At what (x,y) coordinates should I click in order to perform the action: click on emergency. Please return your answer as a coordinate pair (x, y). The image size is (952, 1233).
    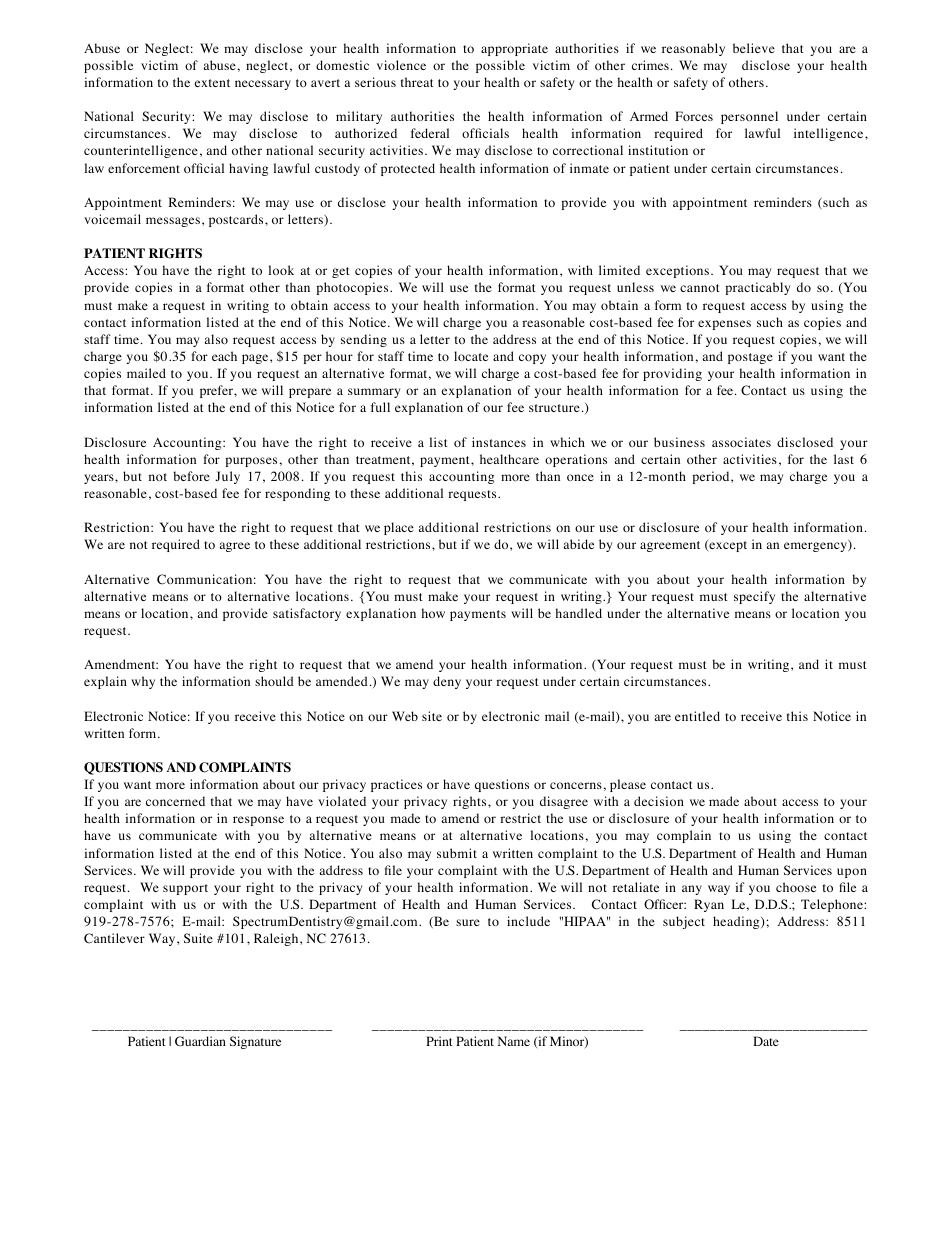
    Looking at the image, I should click on (816, 547).
